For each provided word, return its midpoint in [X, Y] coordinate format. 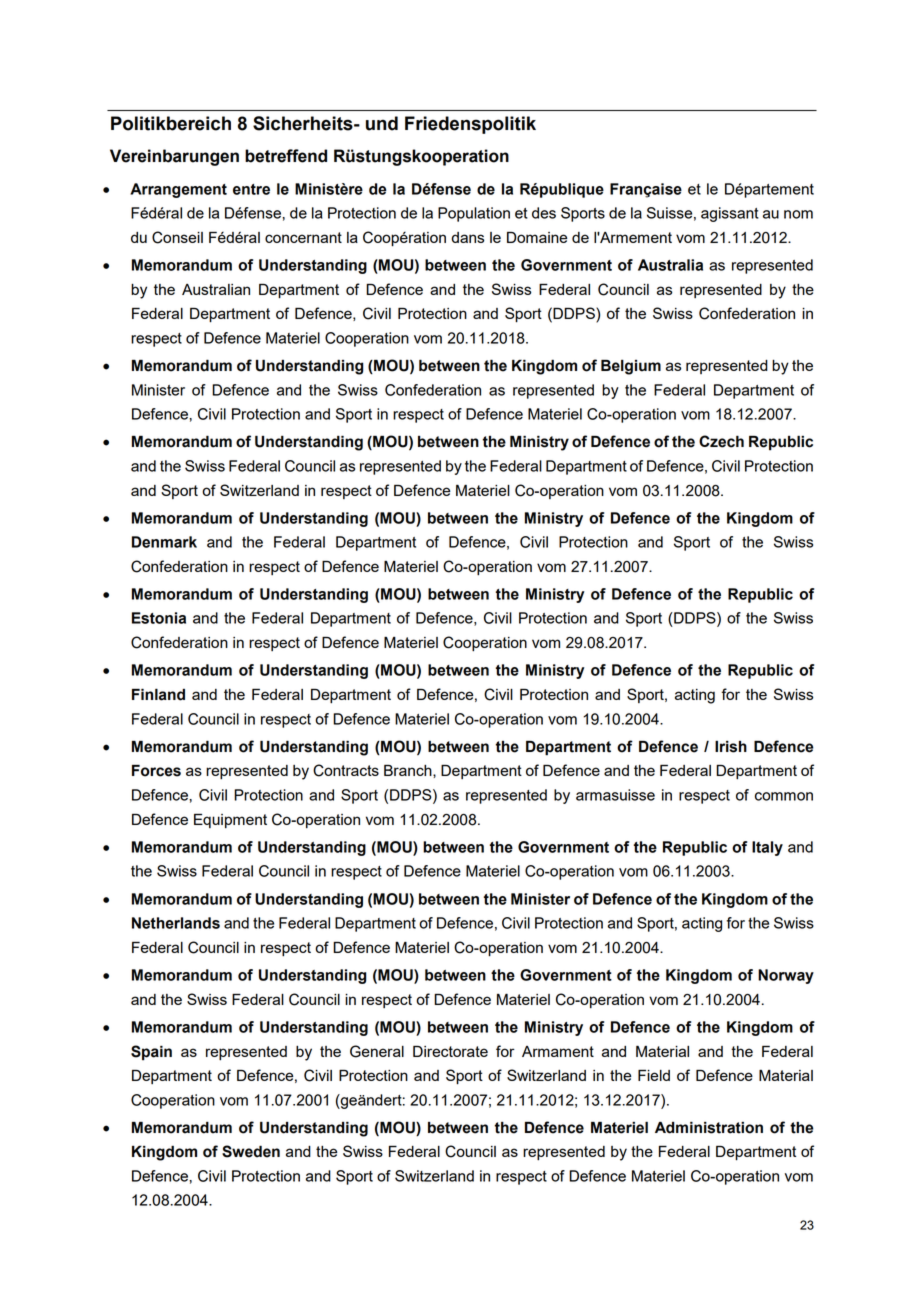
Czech [721, 441]
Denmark [164, 542]
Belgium [631, 367]
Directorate [450, 1051]
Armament [558, 1051]
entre [251, 189]
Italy [767, 848]
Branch [409, 770]
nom [798, 214]
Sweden [251, 1151]
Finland [158, 694]
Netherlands [176, 923]
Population [474, 214]
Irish [731, 747]
